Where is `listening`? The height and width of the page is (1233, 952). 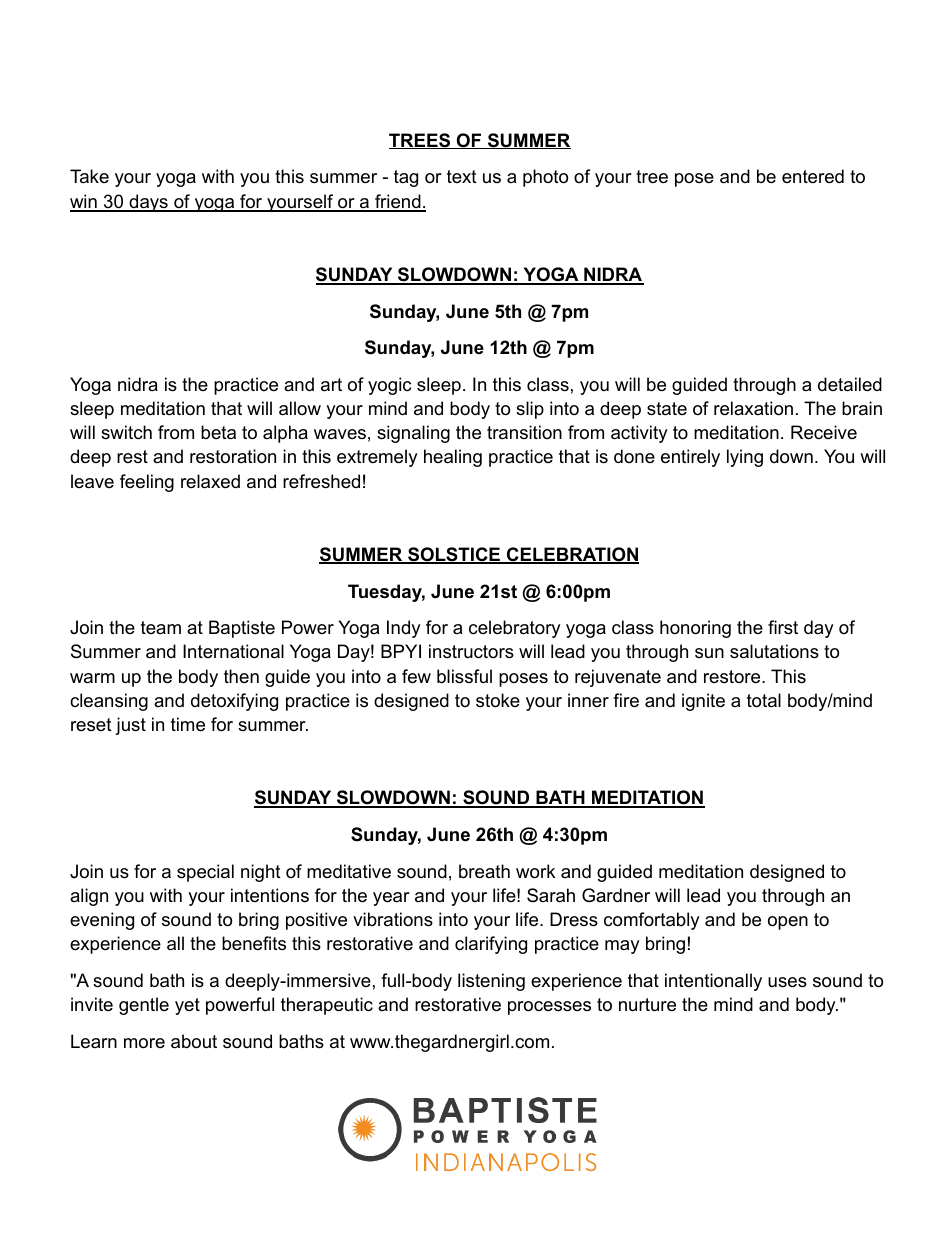 listening is located at coordinates (491, 982).
